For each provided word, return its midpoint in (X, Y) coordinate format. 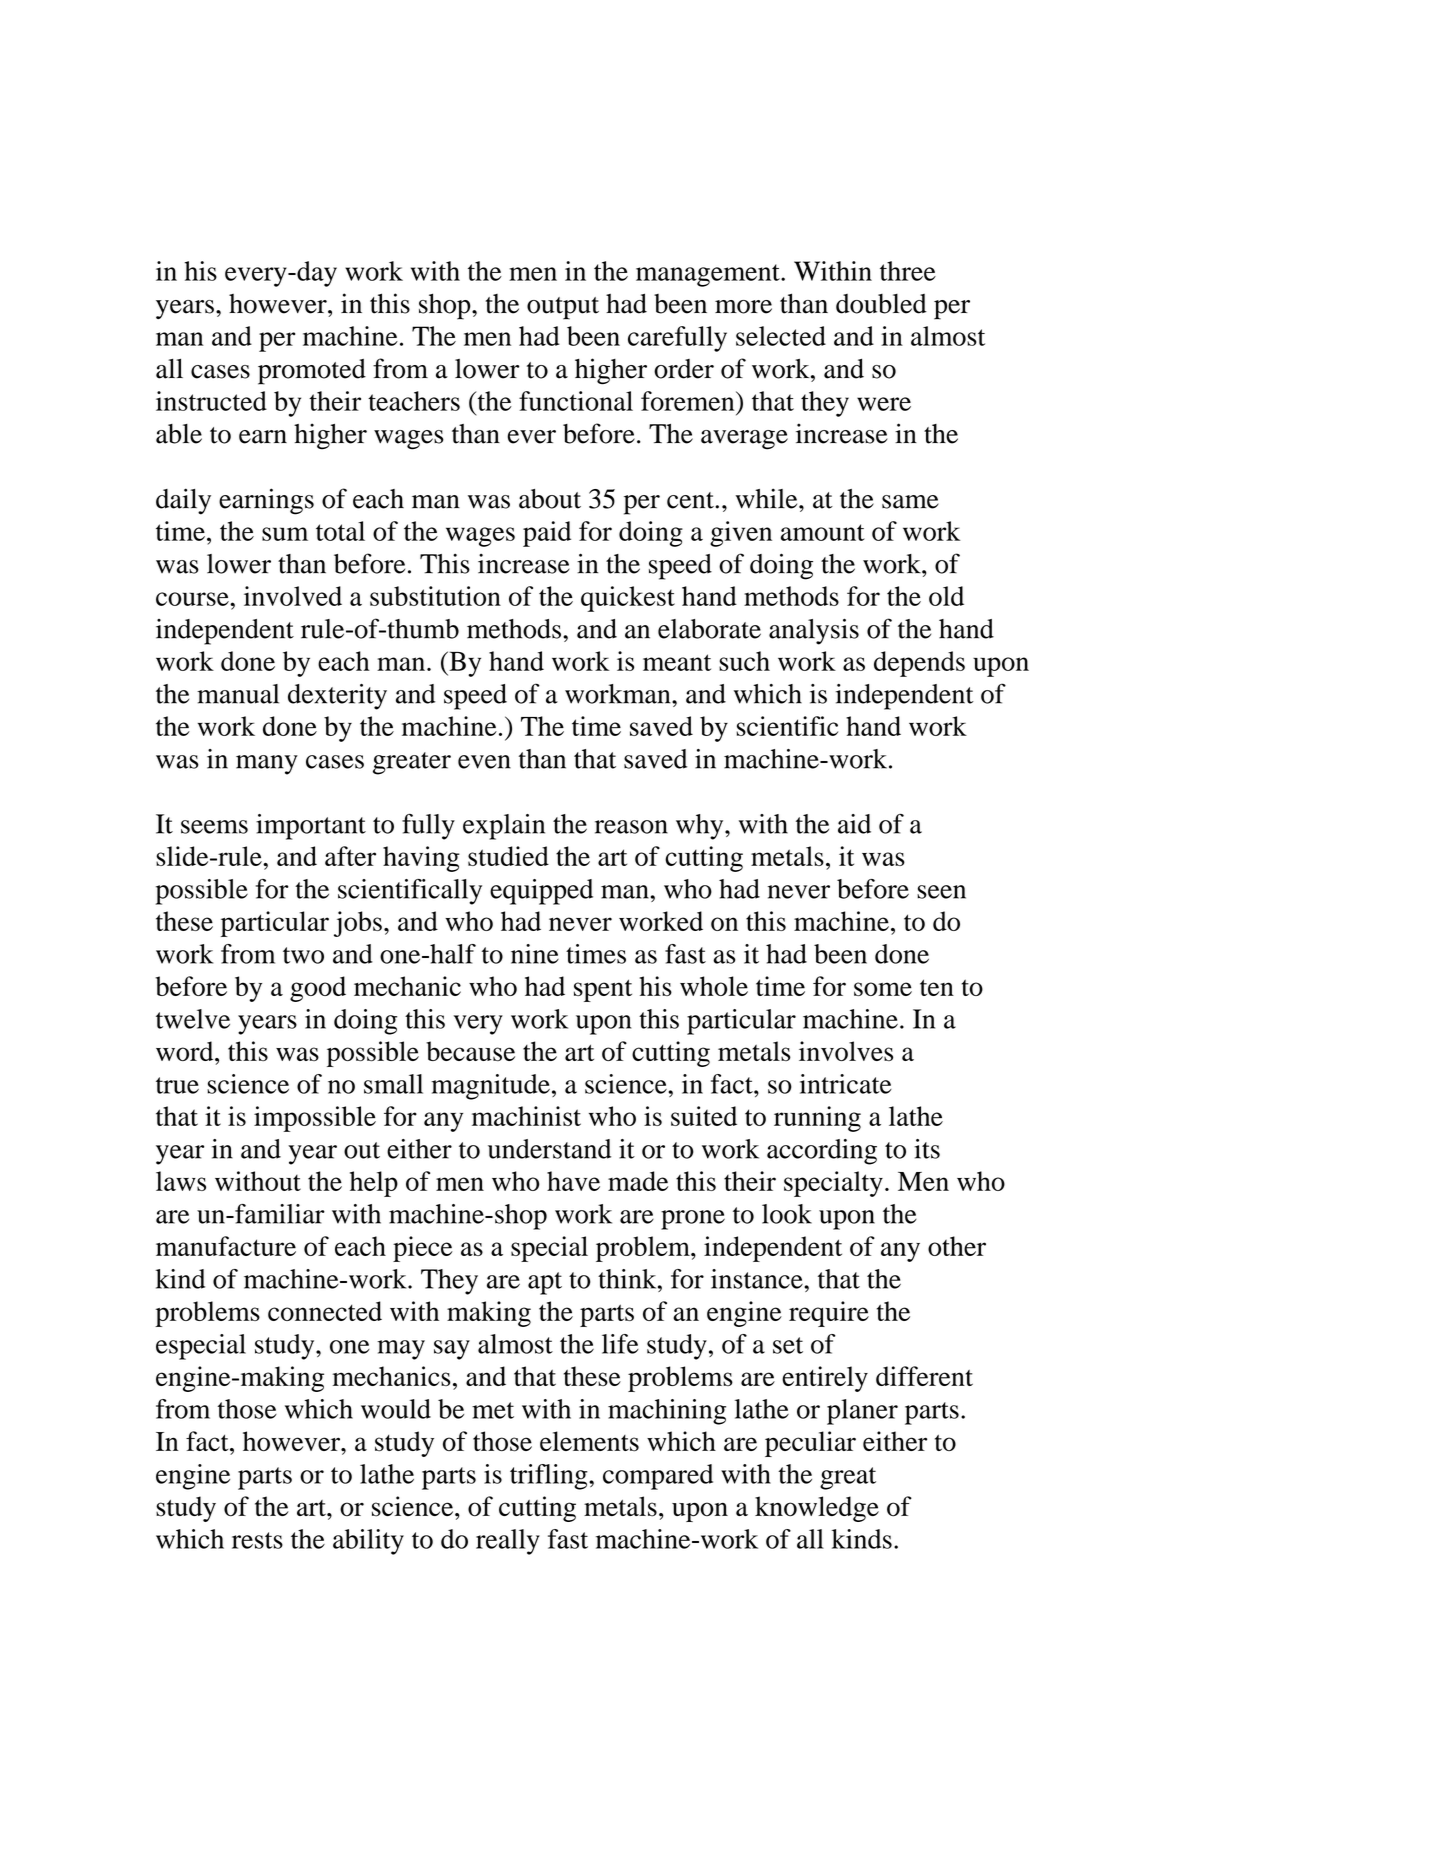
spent (603, 990)
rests (257, 1540)
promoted (312, 372)
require (829, 1314)
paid (547, 534)
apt (545, 1283)
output (563, 308)
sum (285, 534)
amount (823, 532)
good (318, 989)
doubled (881, 304)
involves (846, 1051)
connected (325, 1311)
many (267, 765)
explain (504, 827)
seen (941, 892)
